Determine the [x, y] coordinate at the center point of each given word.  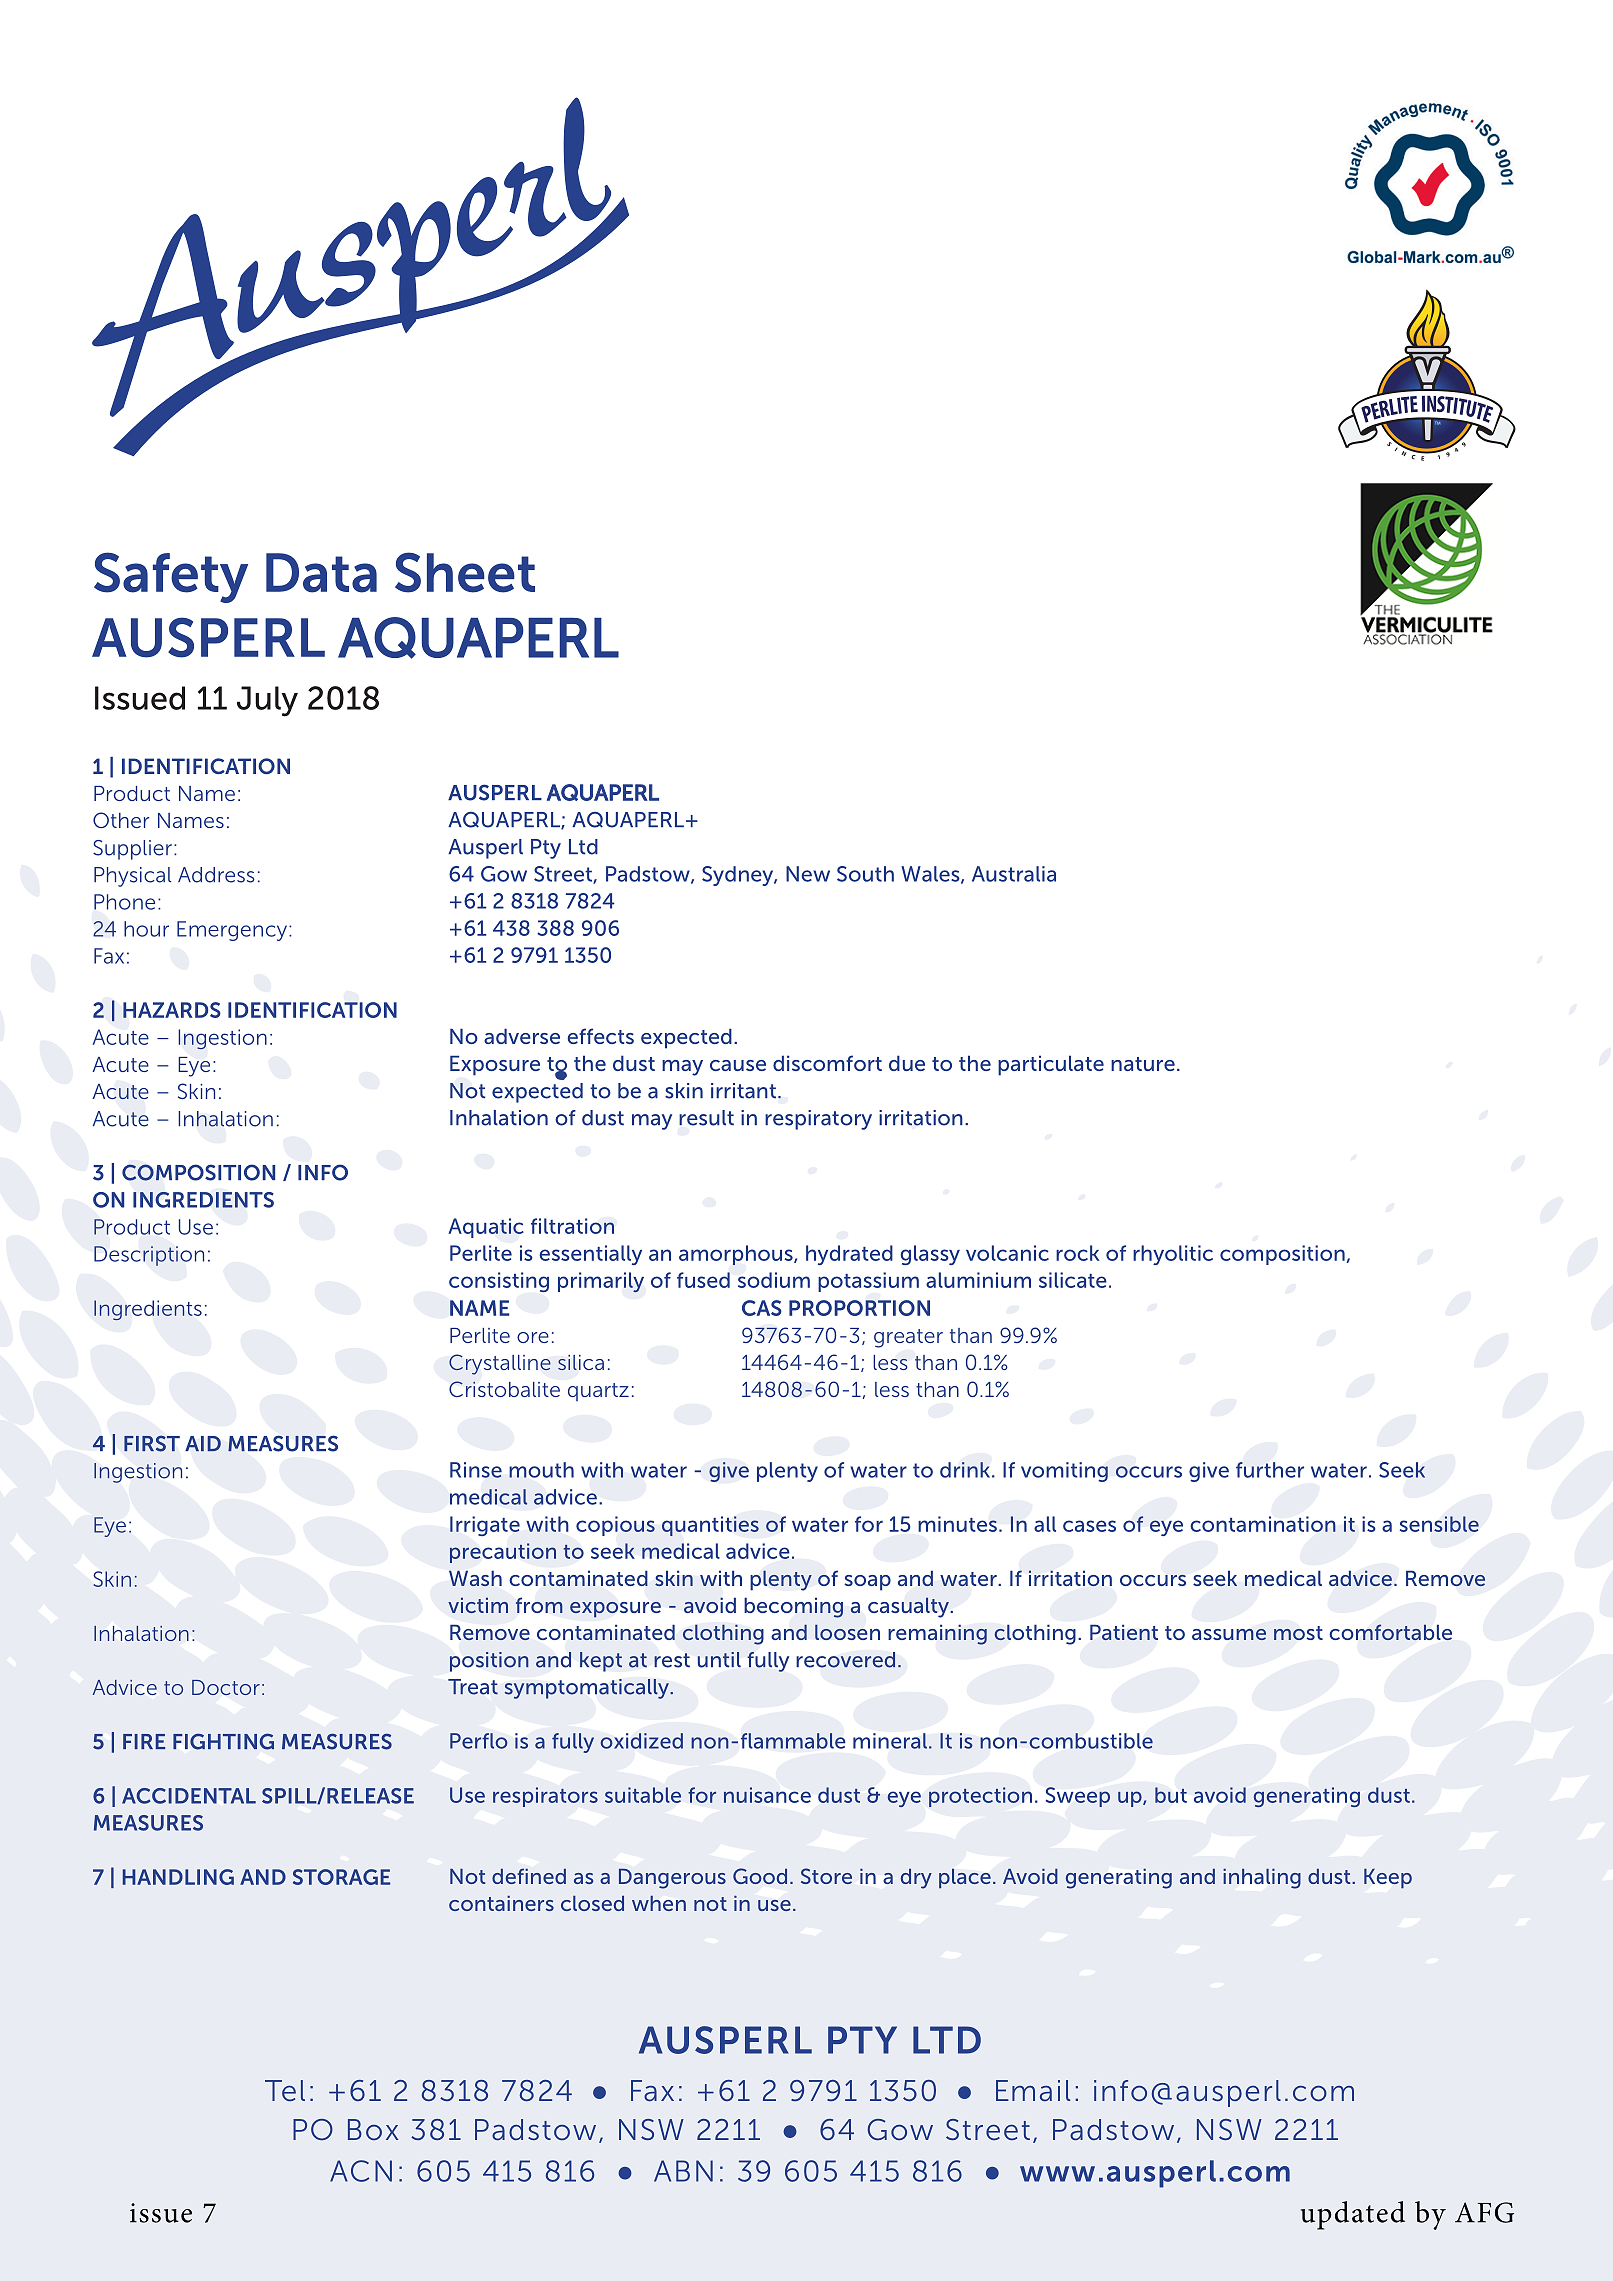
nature [1143, 1064]
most [1298, 1633]
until [719, 1660]
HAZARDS [172, 1010]
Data [321, 573]
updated [1353, 2215]
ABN [683, 2171]
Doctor [226, 1687]
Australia [1014, 874]
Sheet [465, 572]
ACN [361, 2171]
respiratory [818, 1120]
